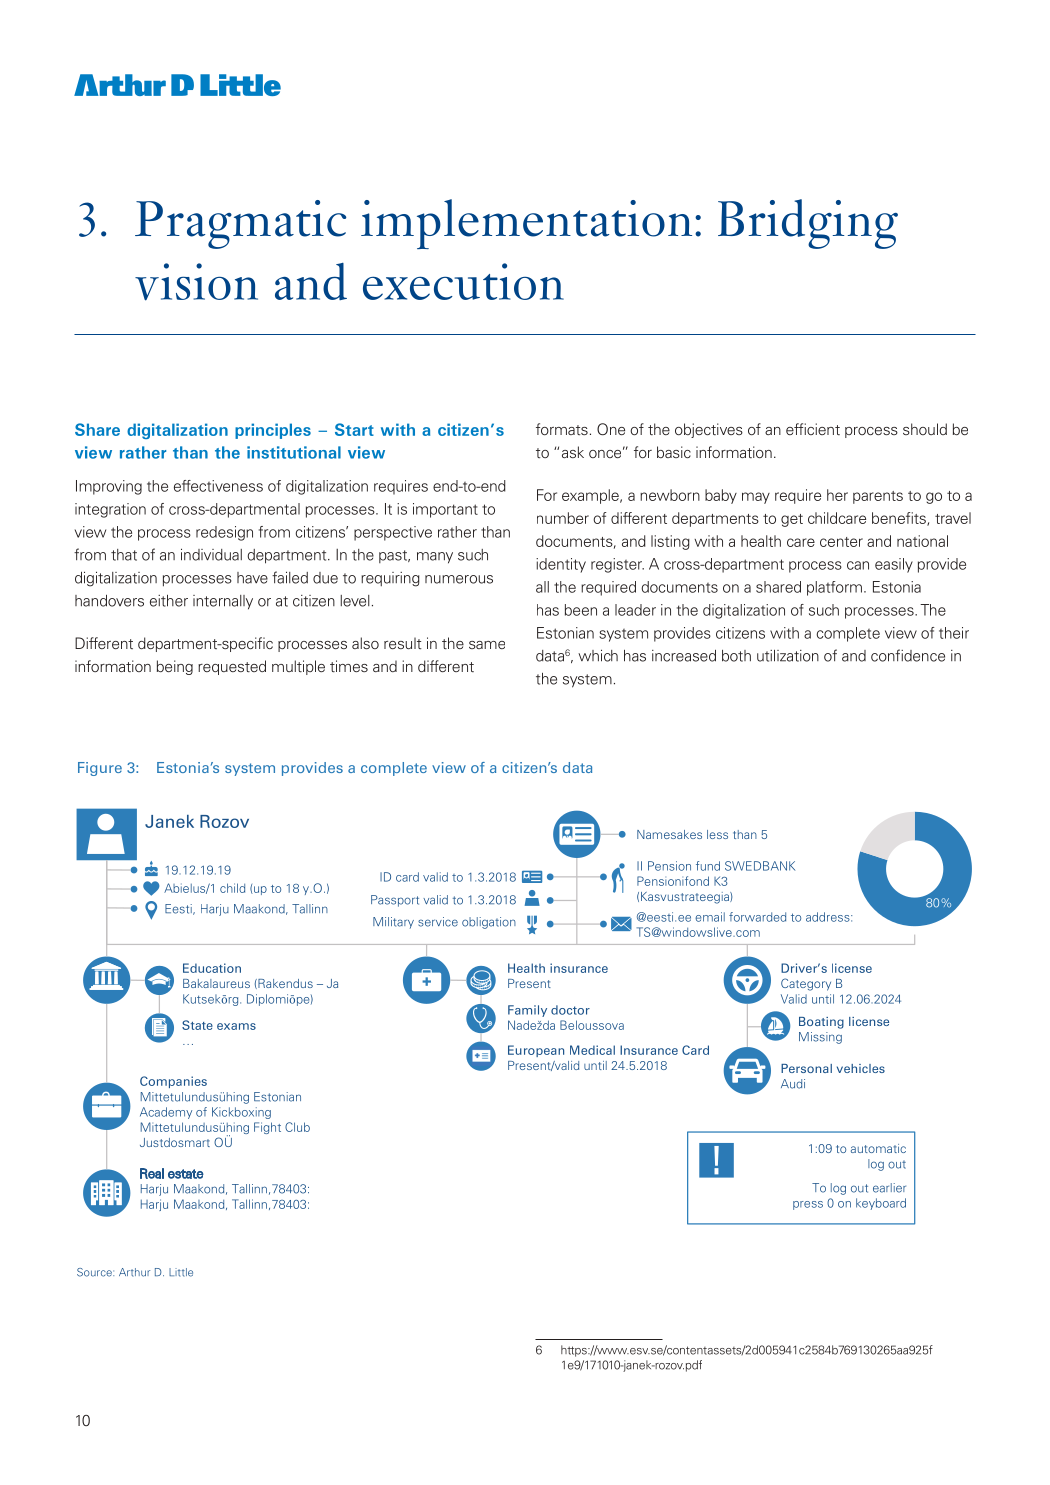 The width and height of the image is (1050, 1485). What do you see at coordinates (561, 565) in the image?
I see `identity` at bounding box center [561, 565].
